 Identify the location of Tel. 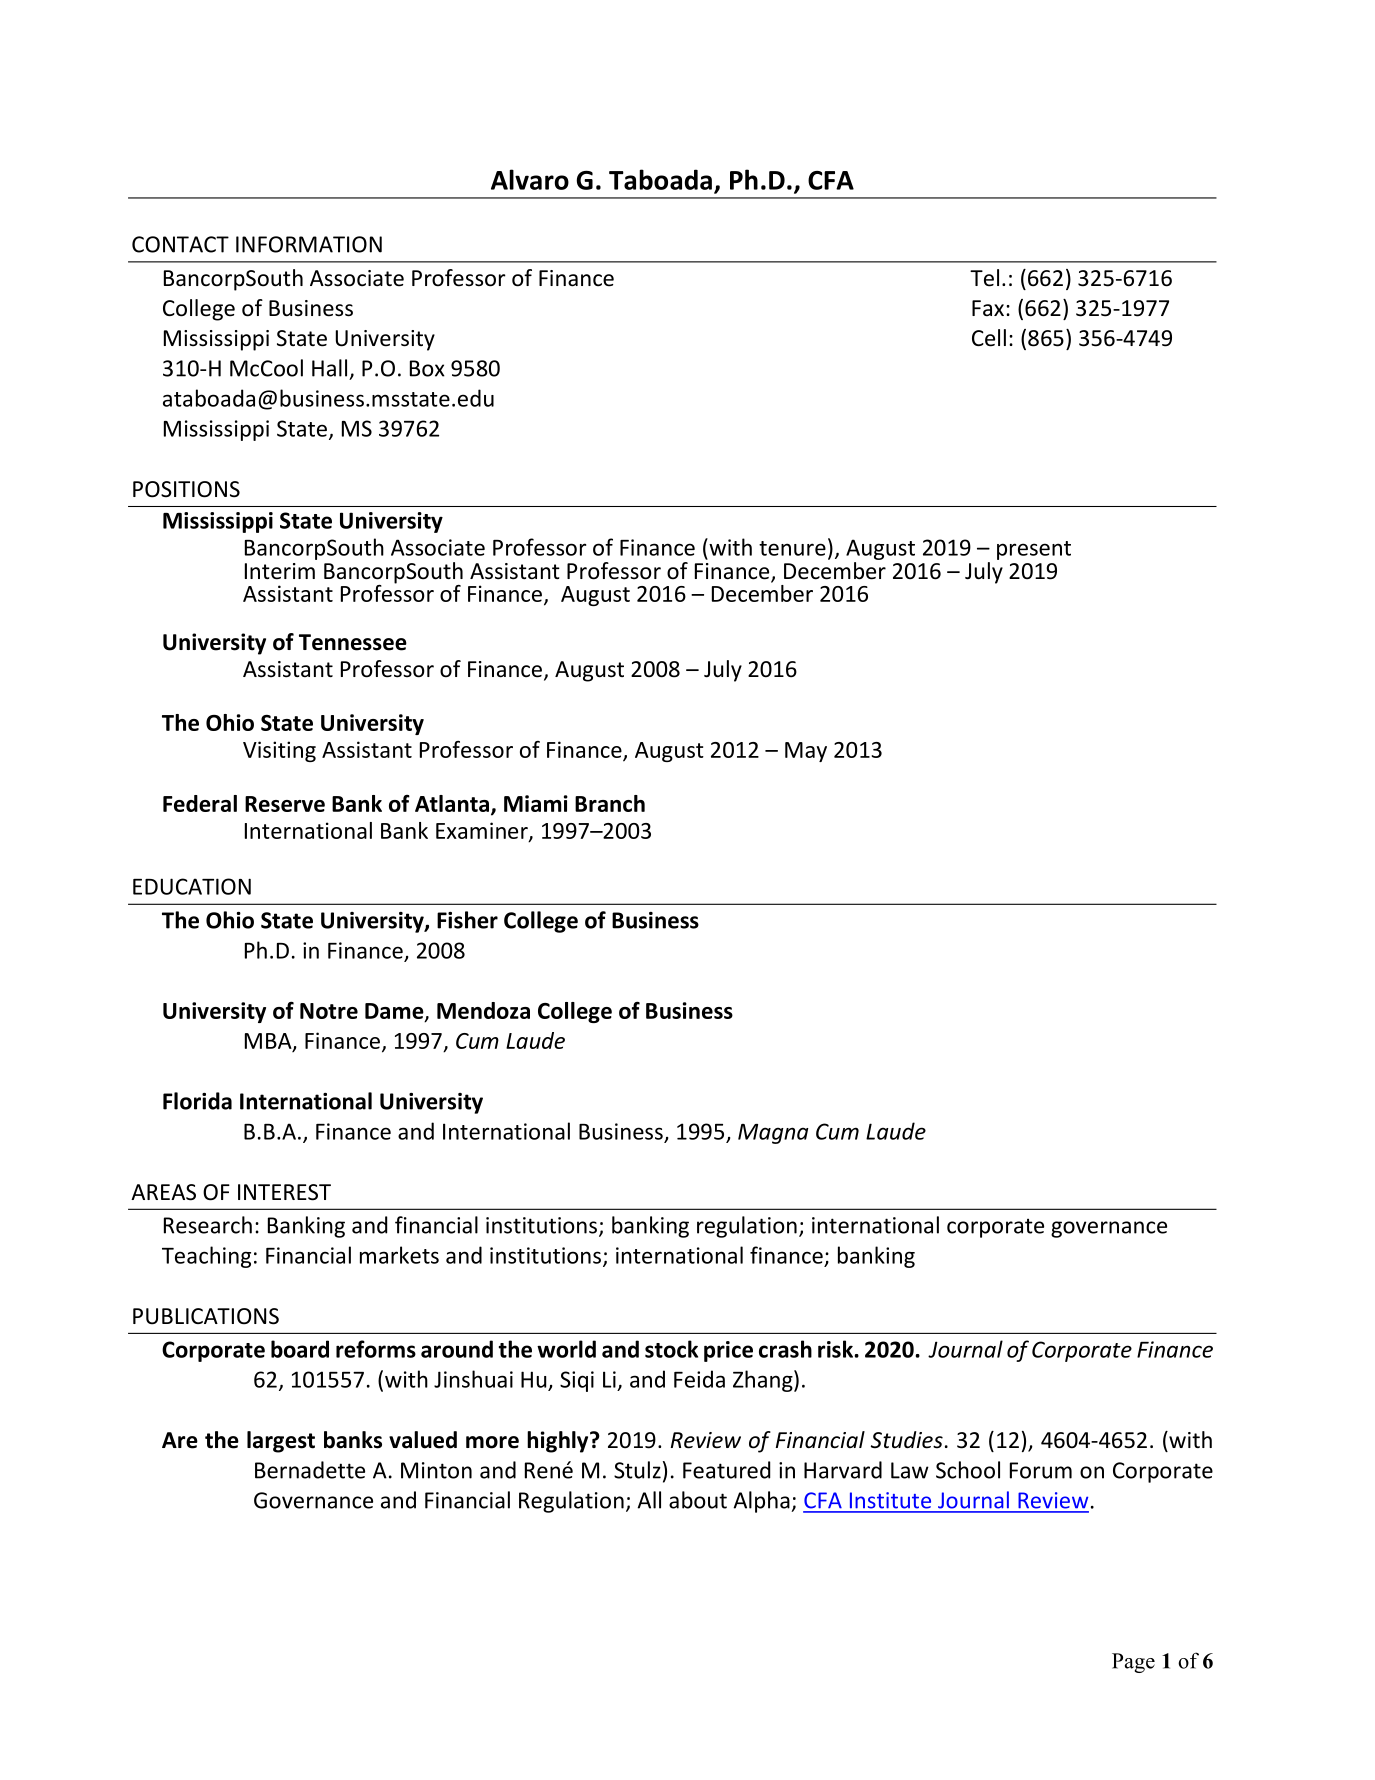
(984, 278).
